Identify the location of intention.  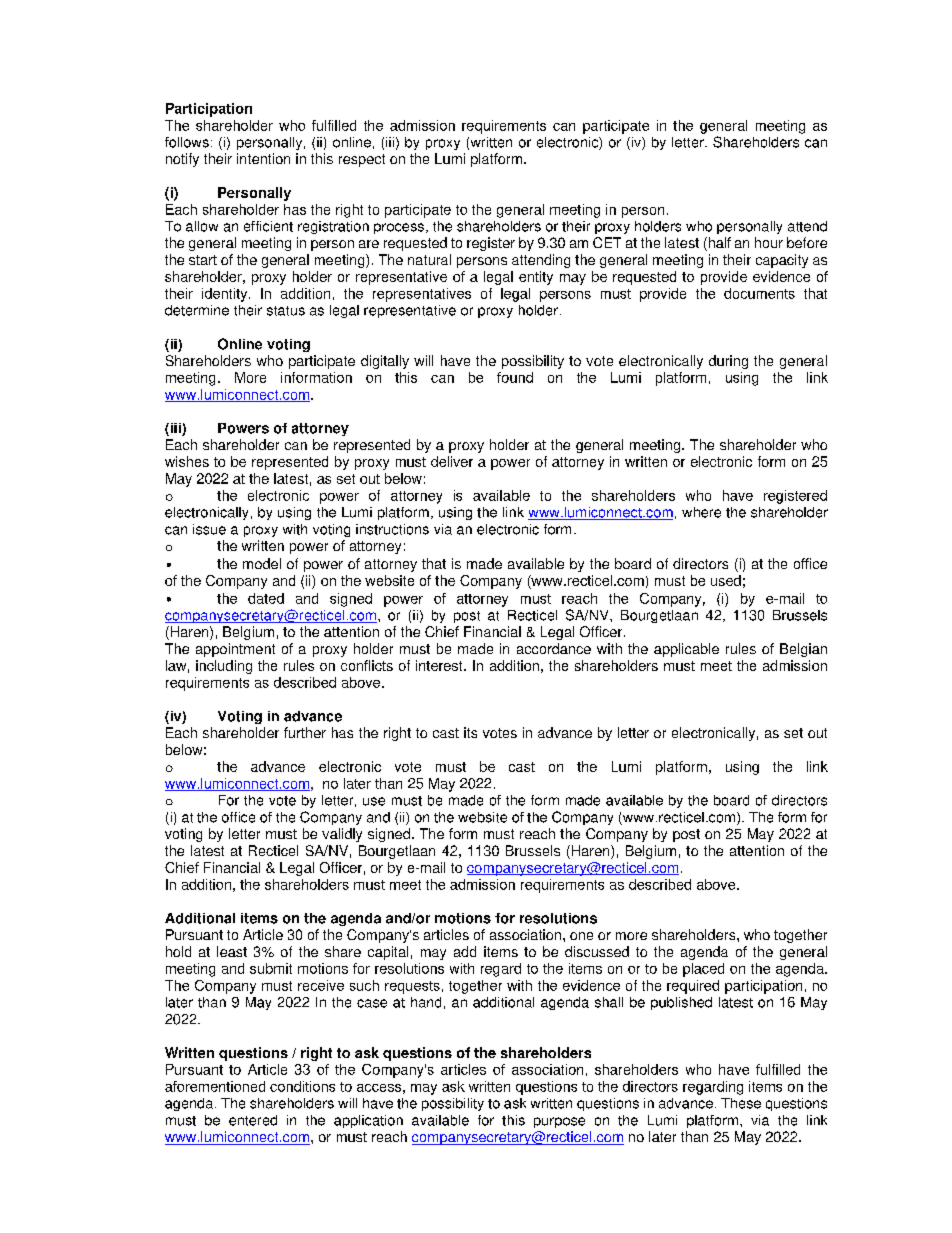
(263, 158).
